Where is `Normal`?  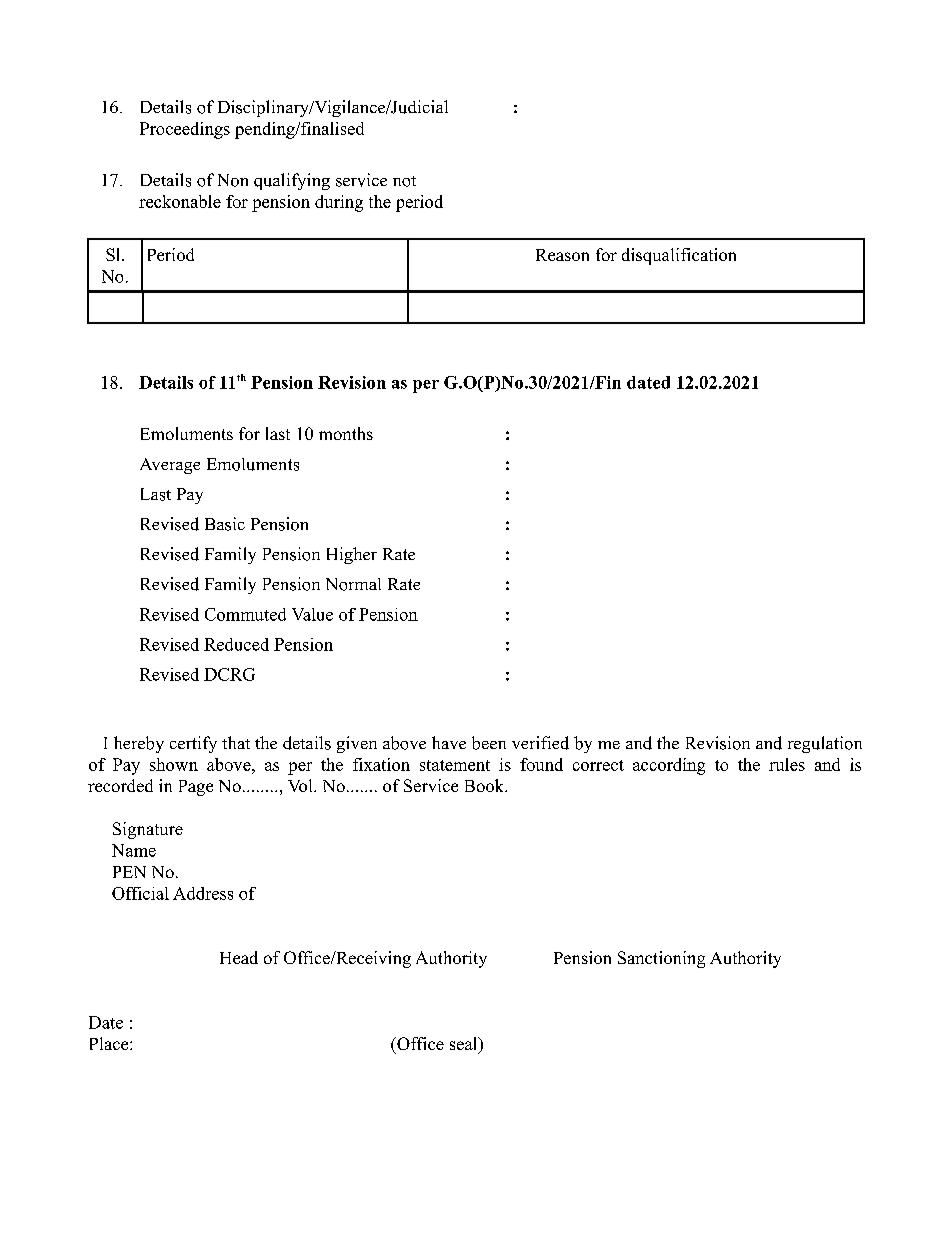 Normal is located at coordinates (353, 584).
